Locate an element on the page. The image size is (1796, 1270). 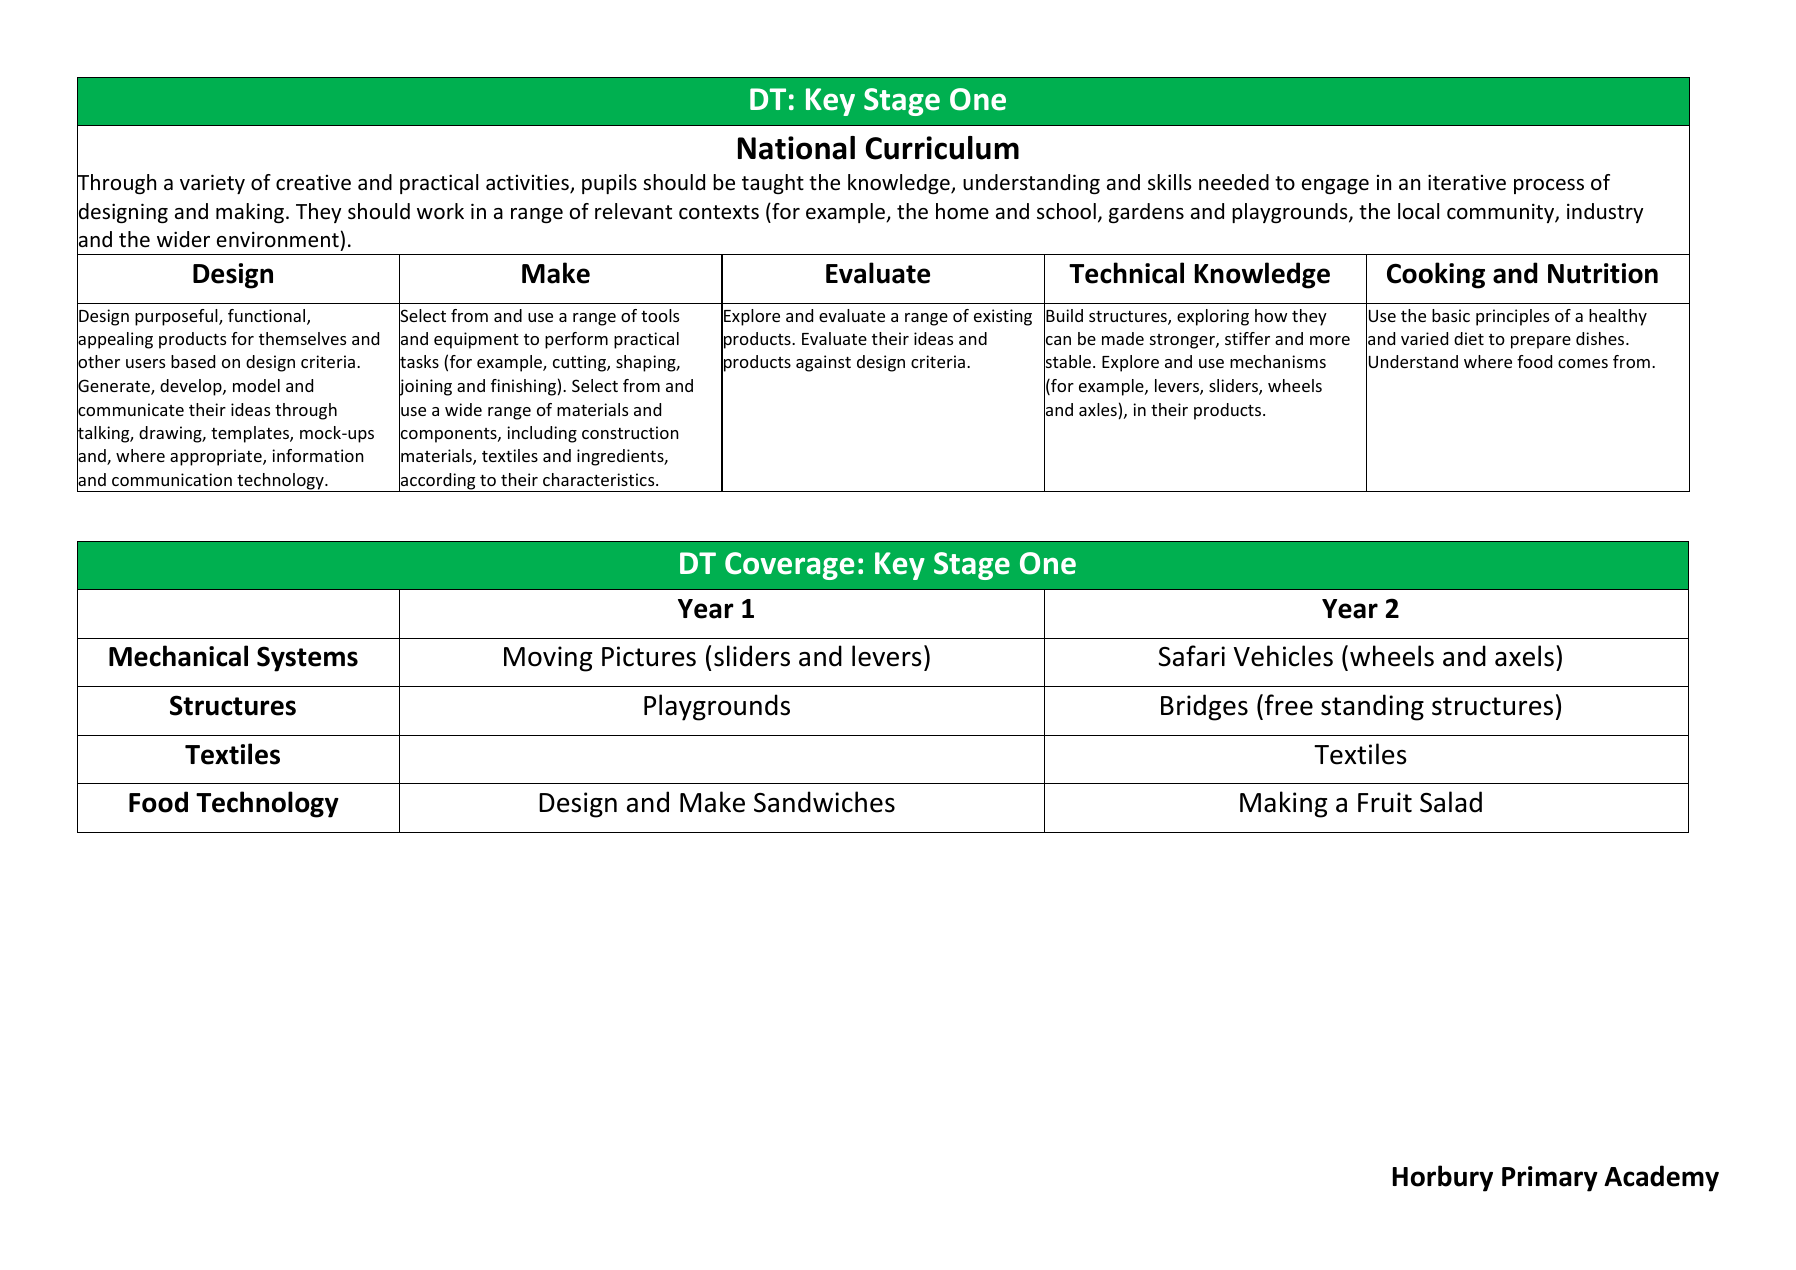
taught is located at coordinates (773, 184).
